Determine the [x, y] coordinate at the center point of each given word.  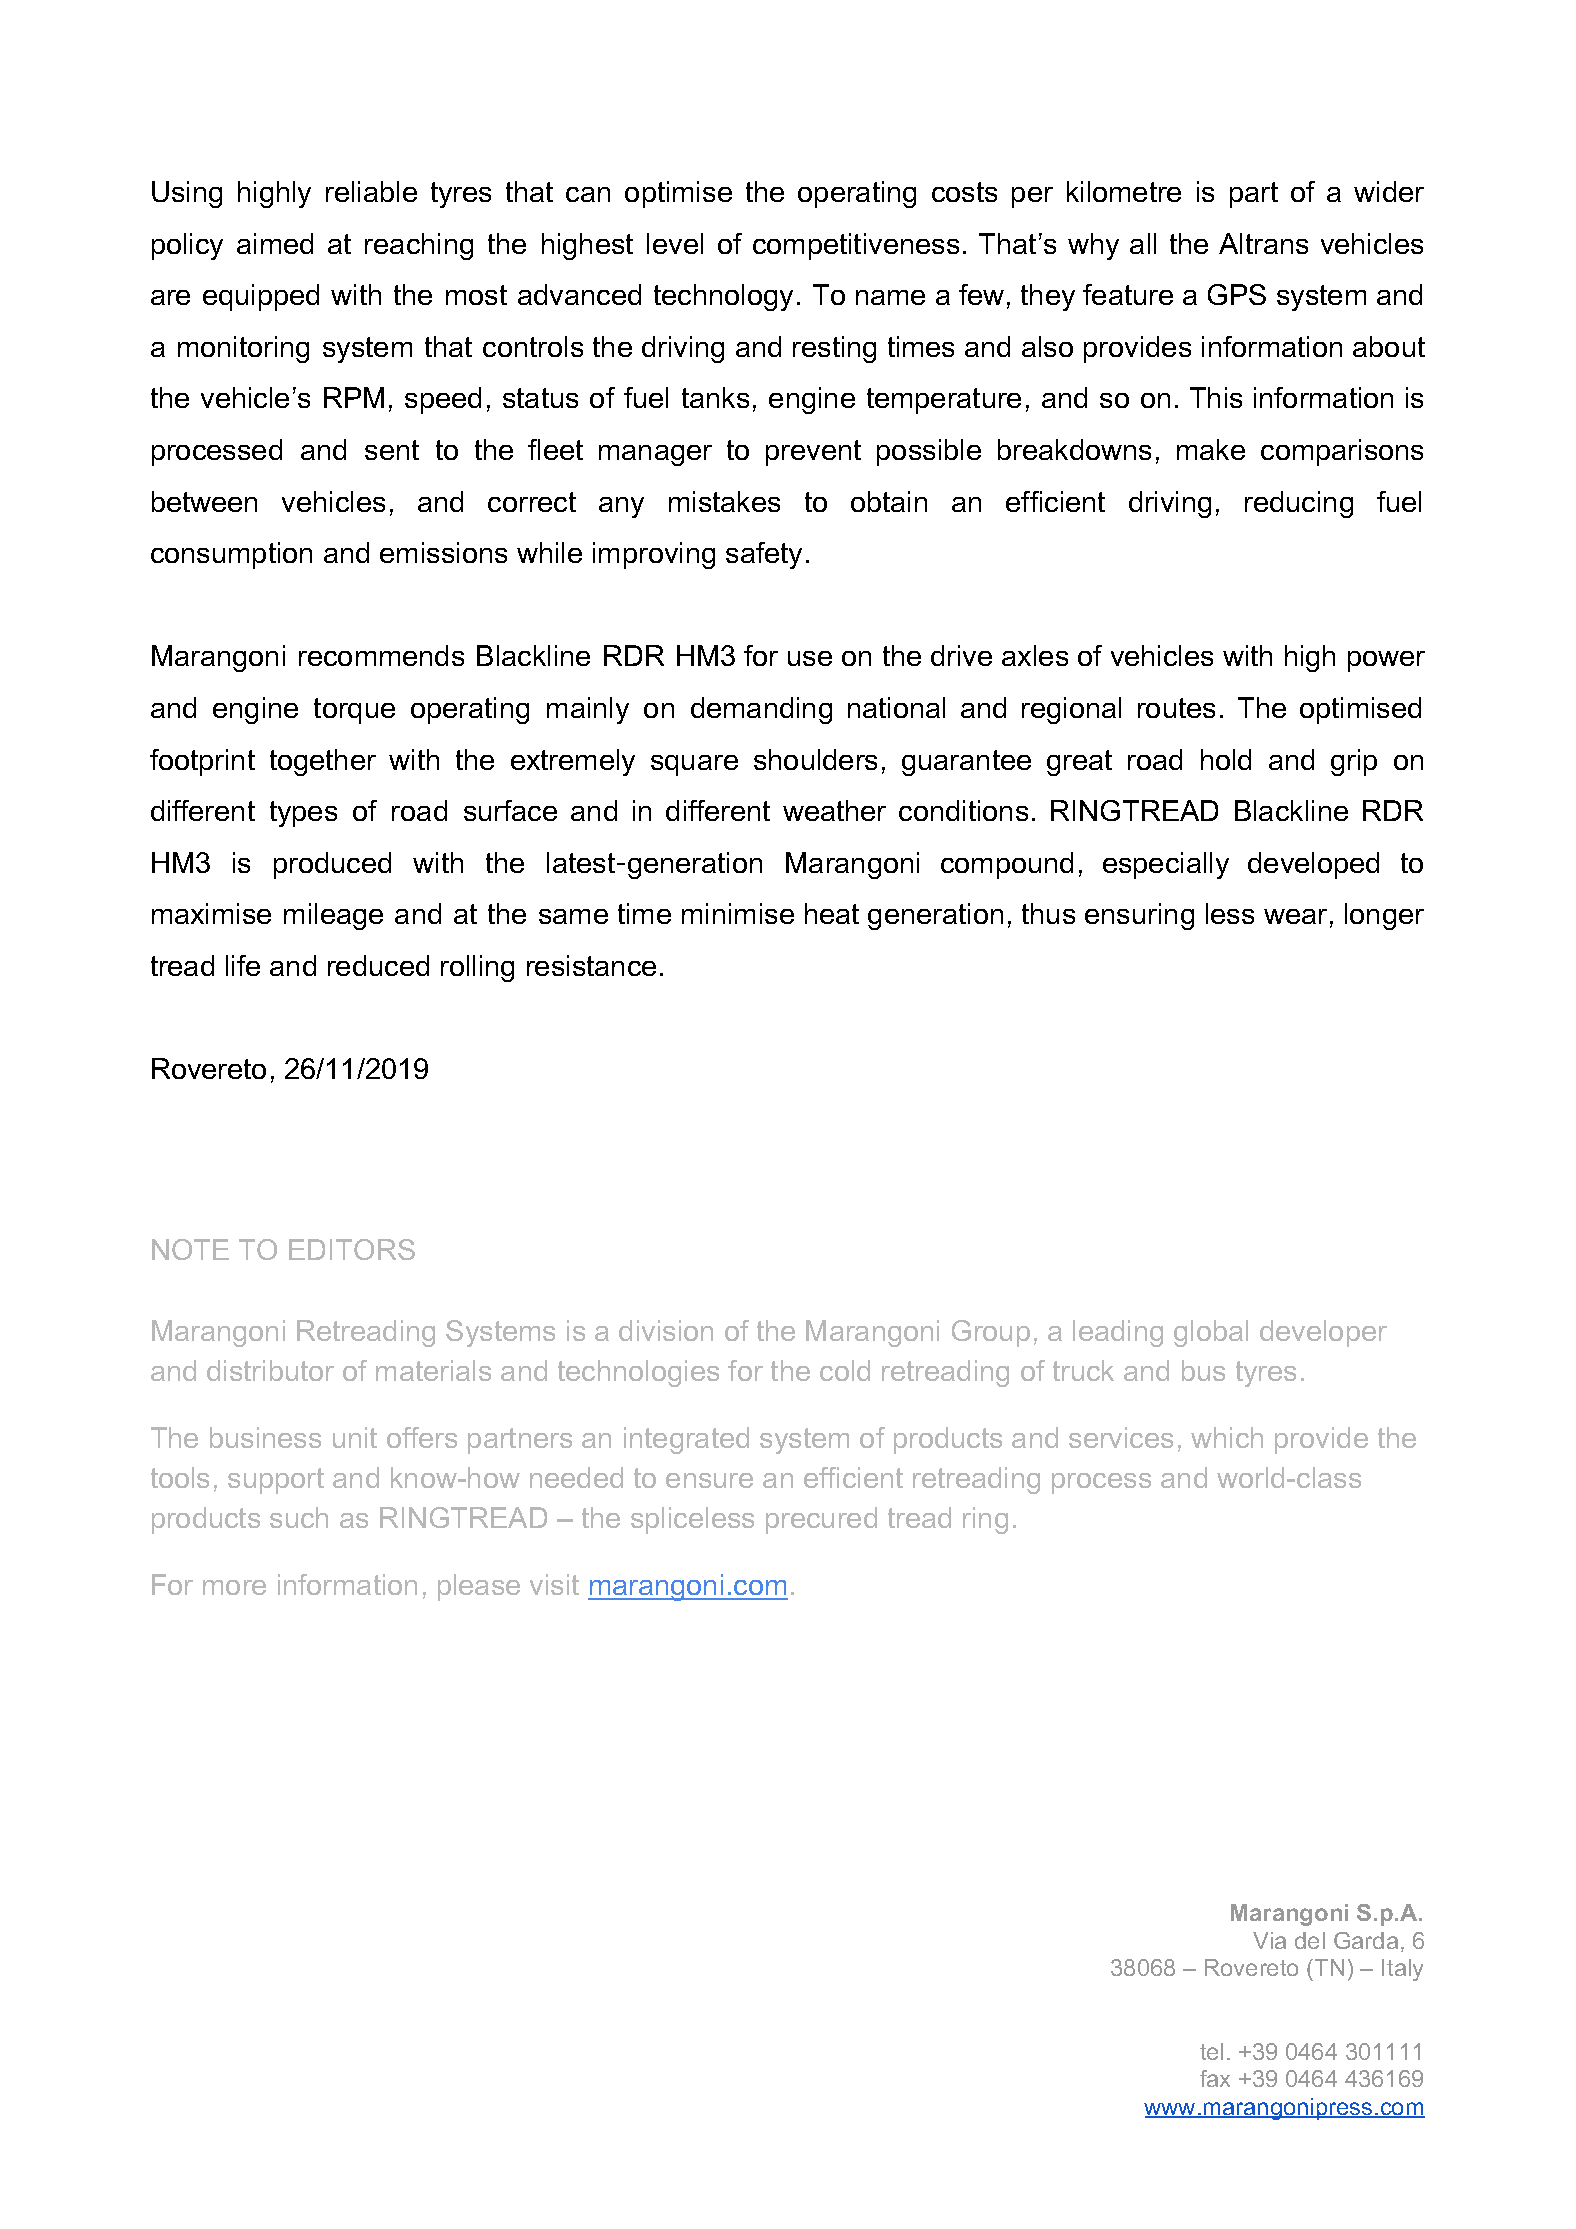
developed [1313, 865]
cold [845, 1370]
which [1227, 1437]
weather [834, 810]
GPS [1237, 294]
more [234, 1587]
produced [332, 865]
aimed [275, 243]
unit [355, 1437]
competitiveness [856, 246]
